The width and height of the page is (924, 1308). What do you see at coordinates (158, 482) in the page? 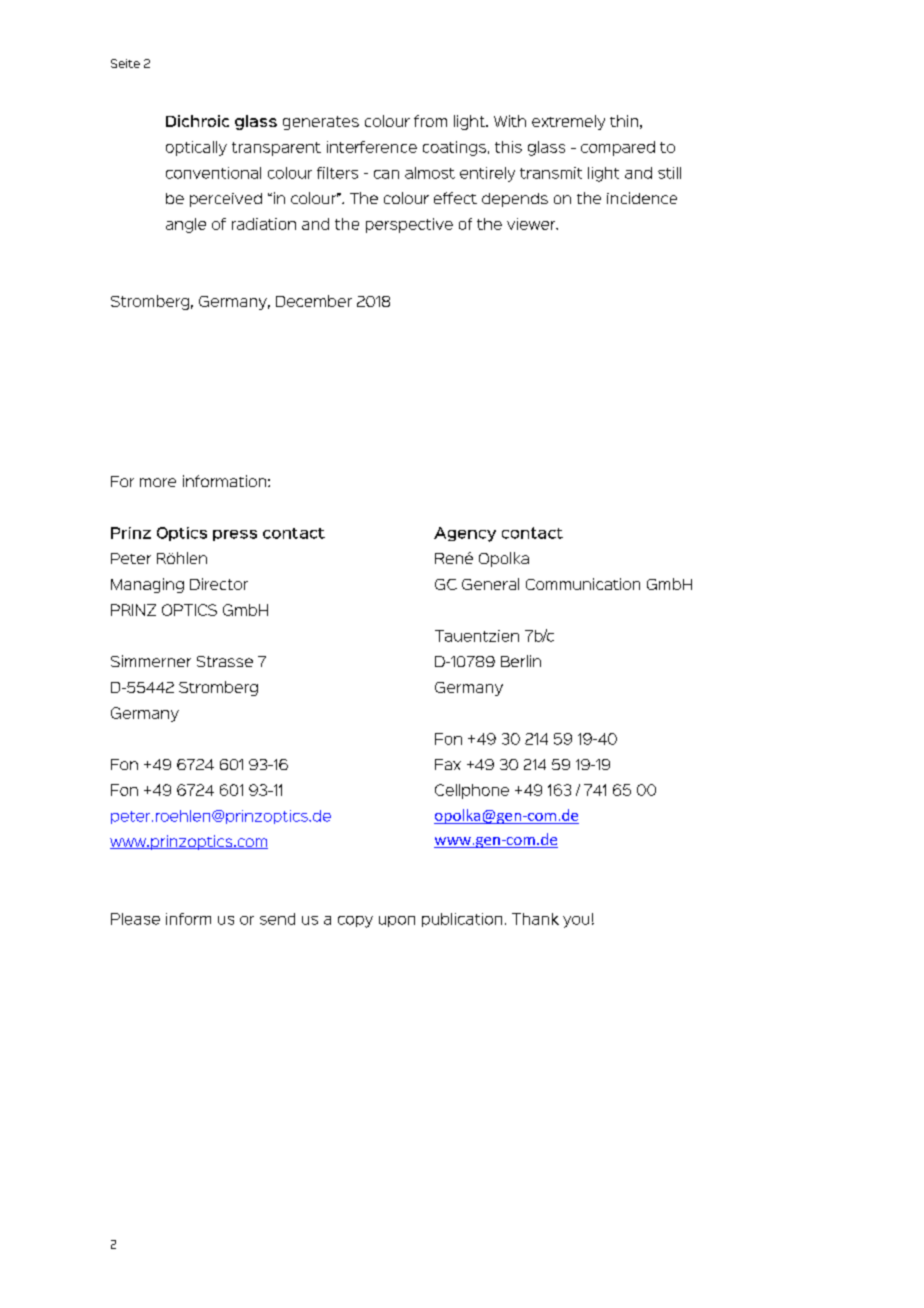
I see `more` at bounding box center [158, 482].
